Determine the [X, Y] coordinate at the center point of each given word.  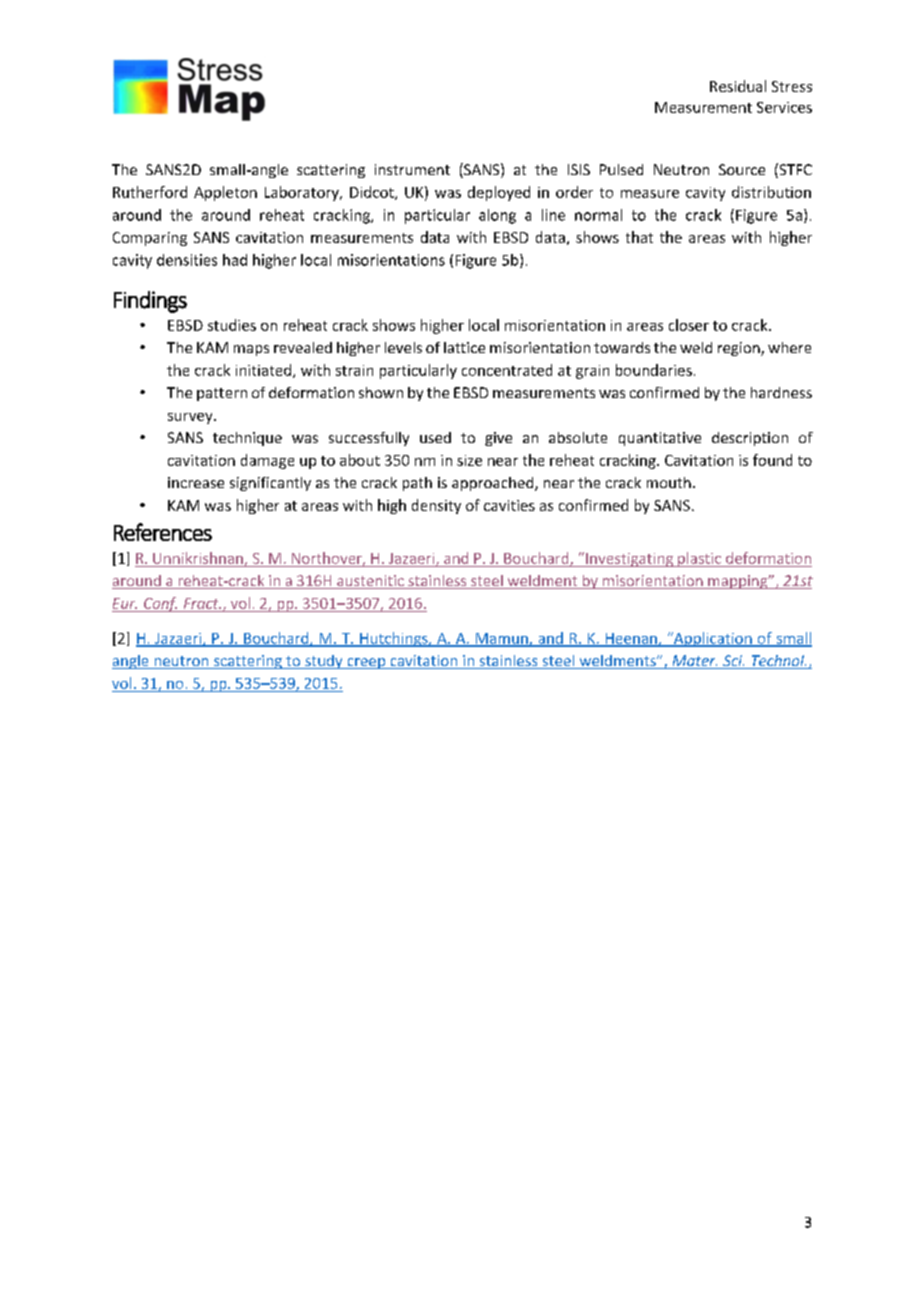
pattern [222, 394]
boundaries [654, 370]
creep [366, 663]
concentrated [507, 370]
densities [187, 260]
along [497, 216]
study [324, 662]
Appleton [225, 193]
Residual [738, 86]
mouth [669, 482]
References [163, 532]
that [639, 237]
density [436, 506]
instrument [412, 169]
